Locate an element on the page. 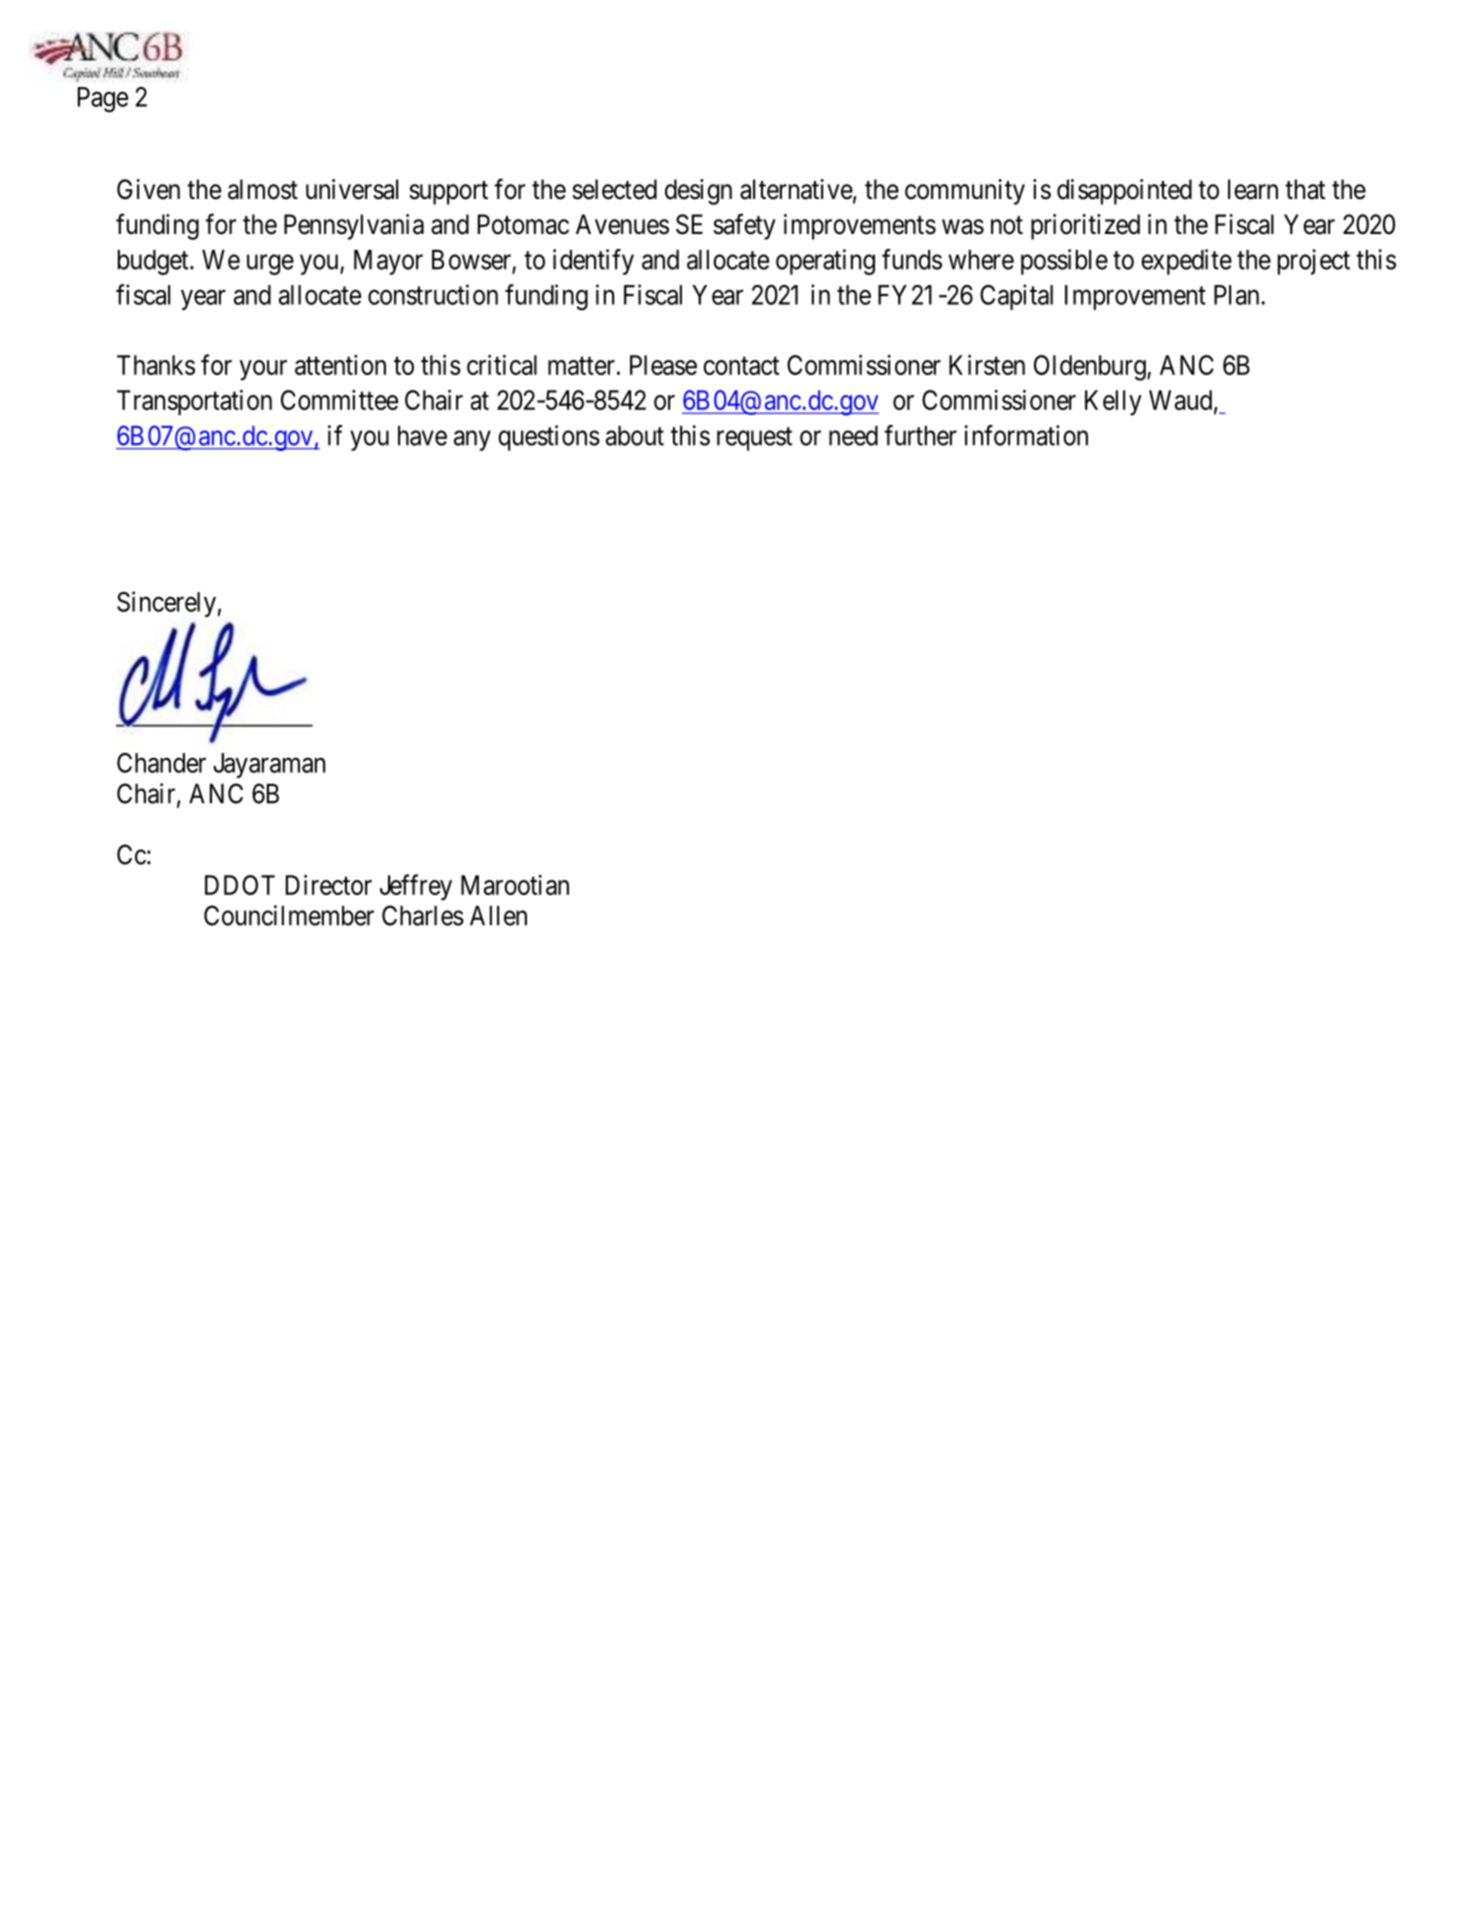 The height and width of the image is (1914, 1479). Chander is located at coordinates (161, 763).
